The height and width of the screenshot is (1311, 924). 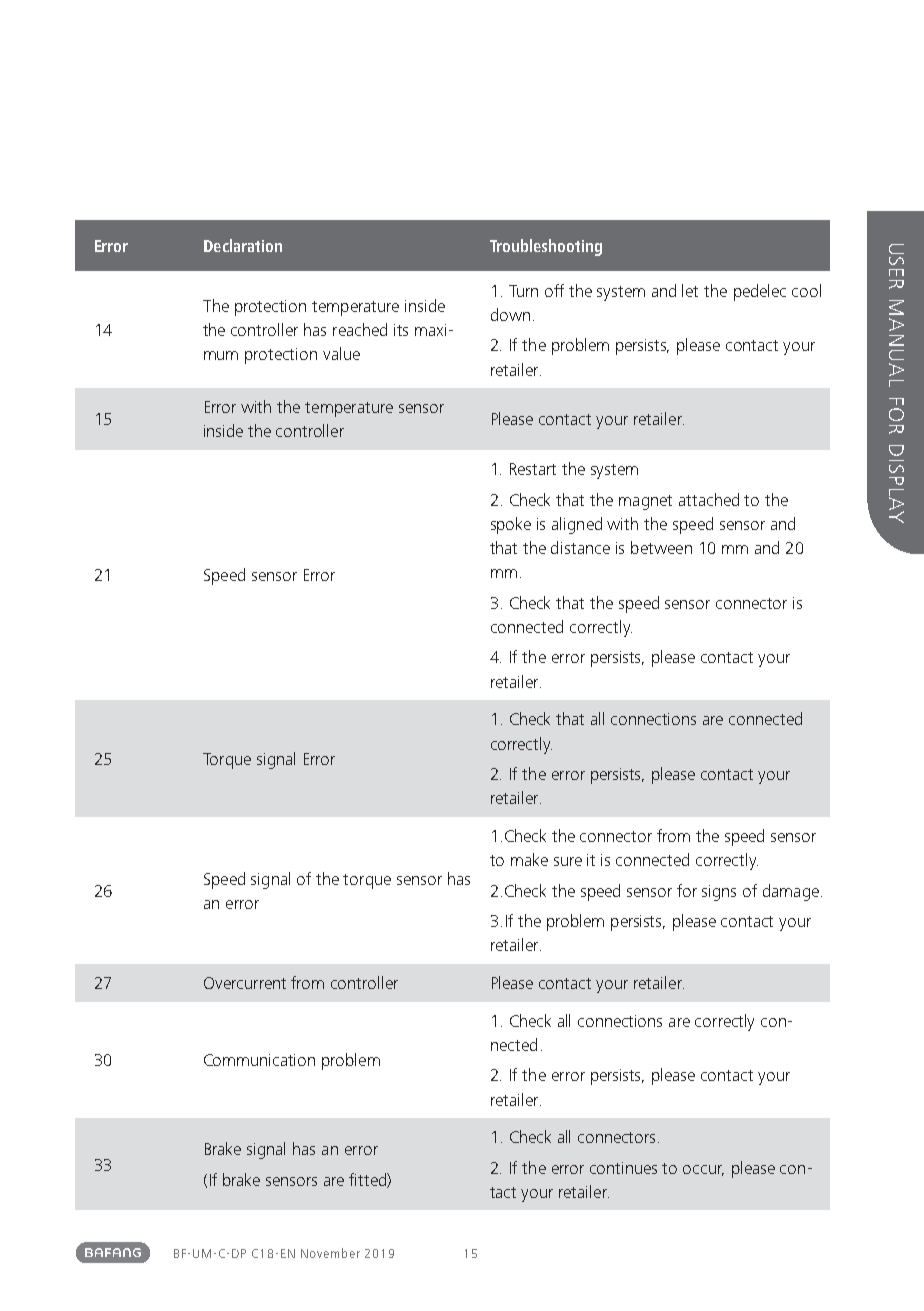 I want to click on spoke, so click(x=511, y=525).
